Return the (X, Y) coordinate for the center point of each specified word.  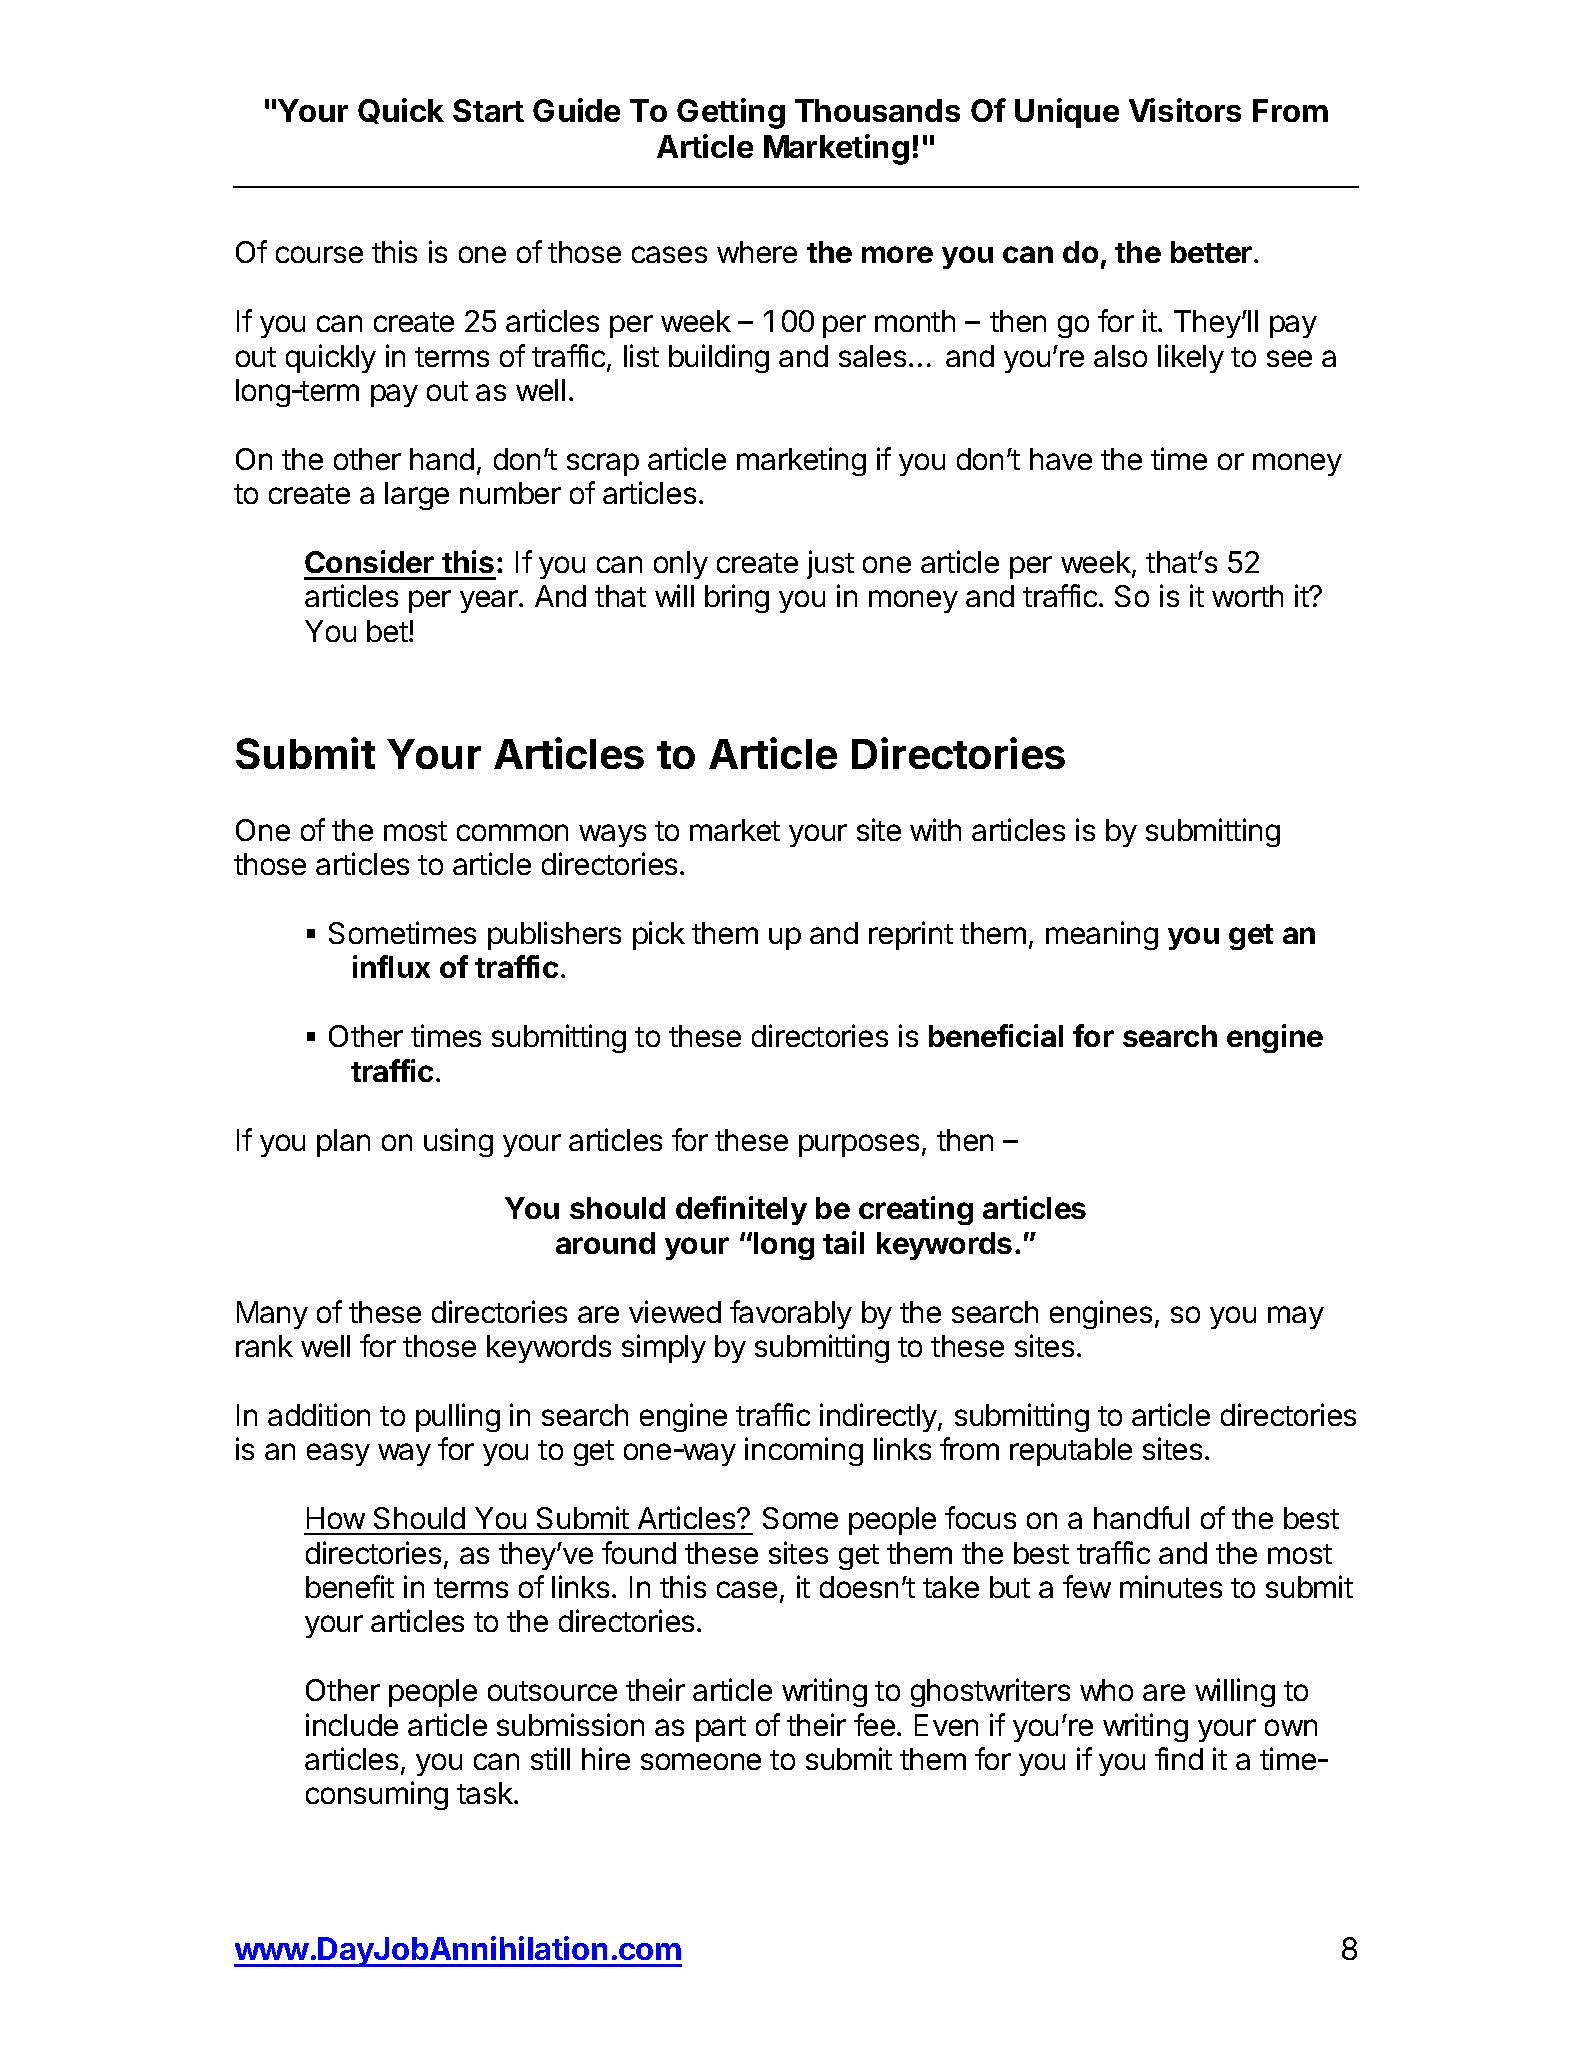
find (1179, 1758)
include (352, 1724)
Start (488, 110)
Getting (731, 113)
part (721, 1729)
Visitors (1185, 110)
